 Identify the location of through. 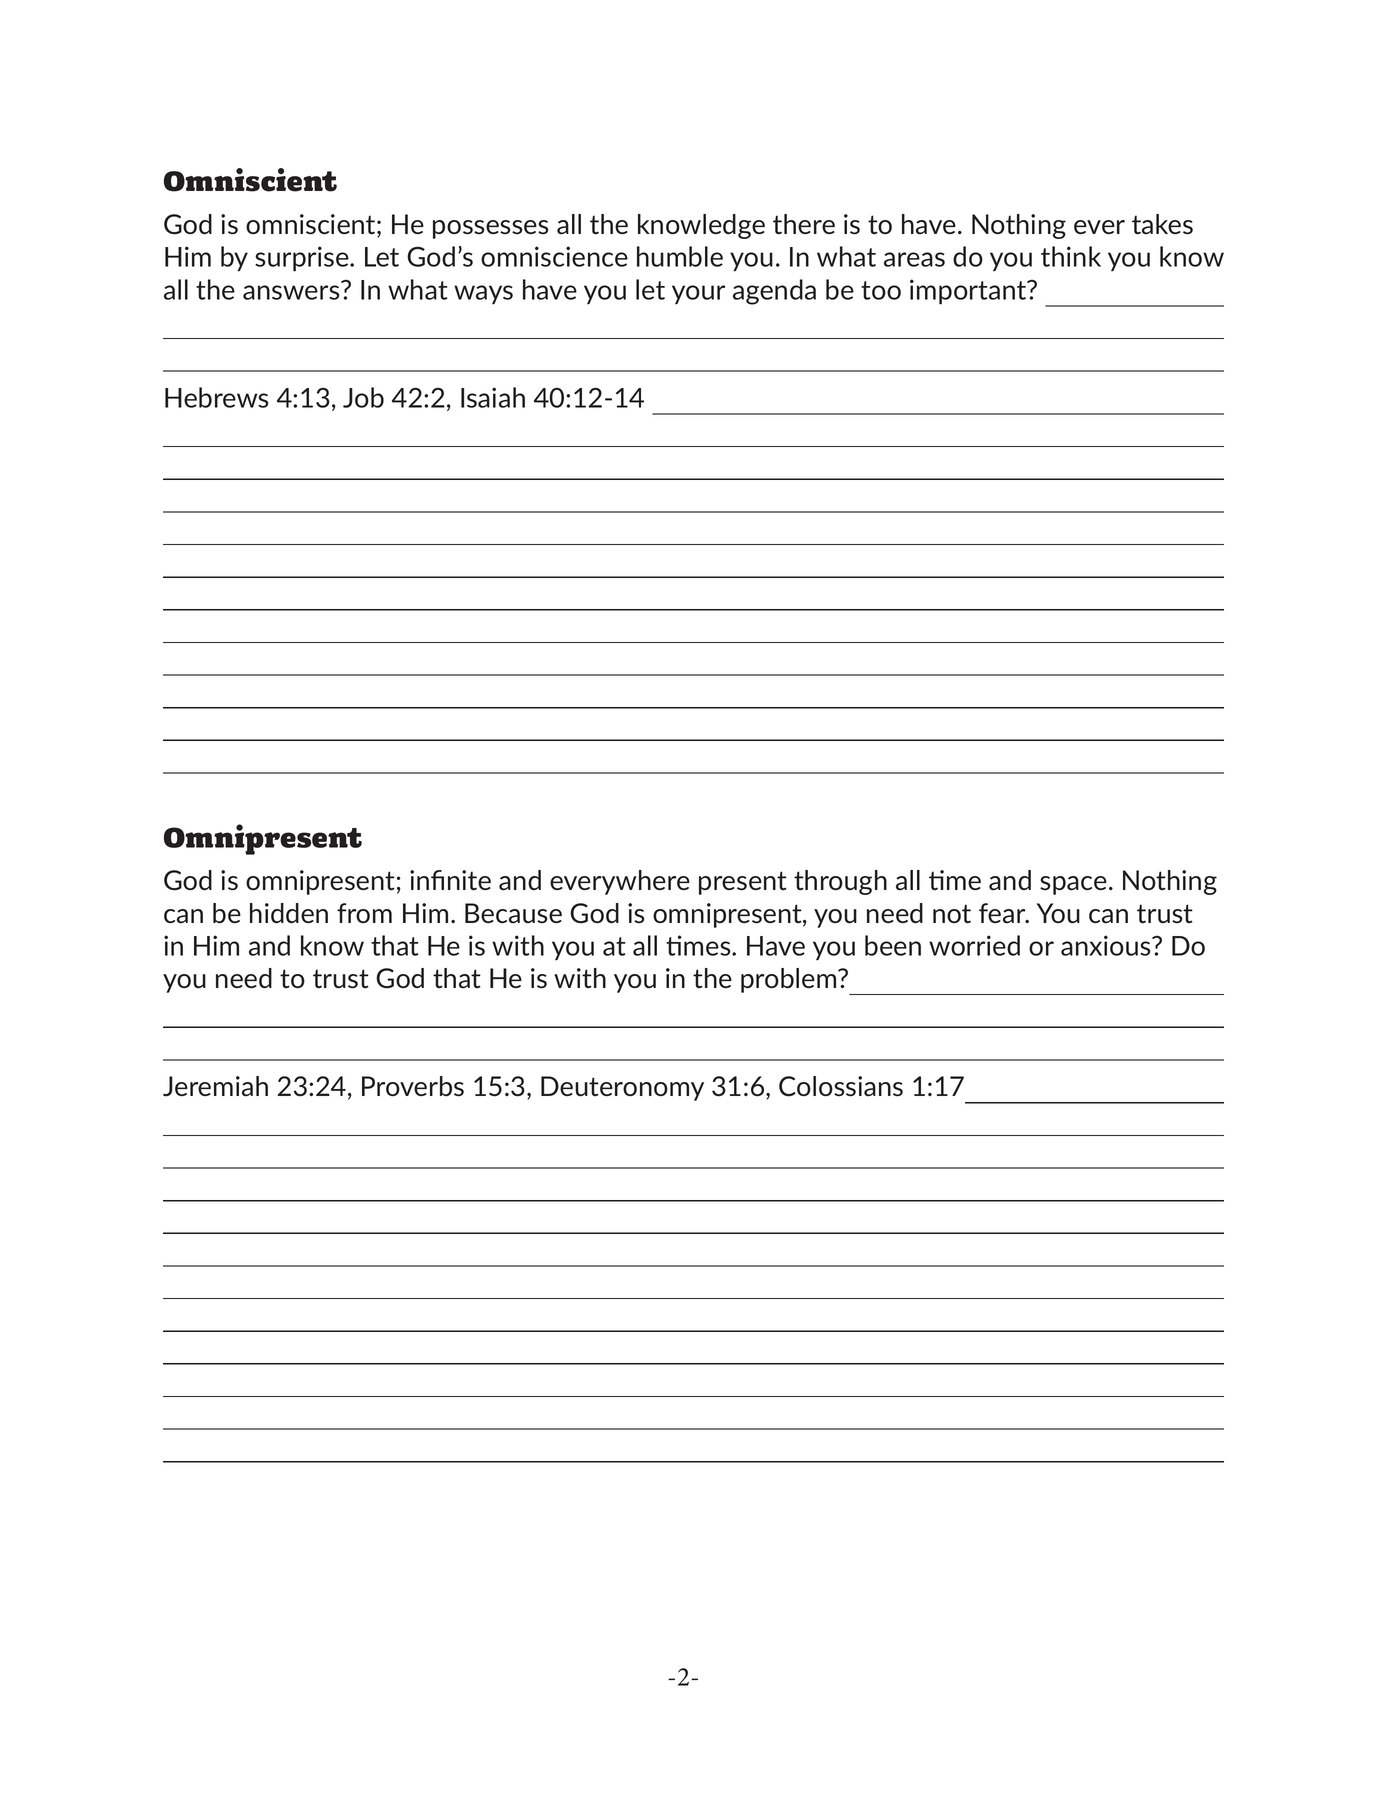
(840, 882).
